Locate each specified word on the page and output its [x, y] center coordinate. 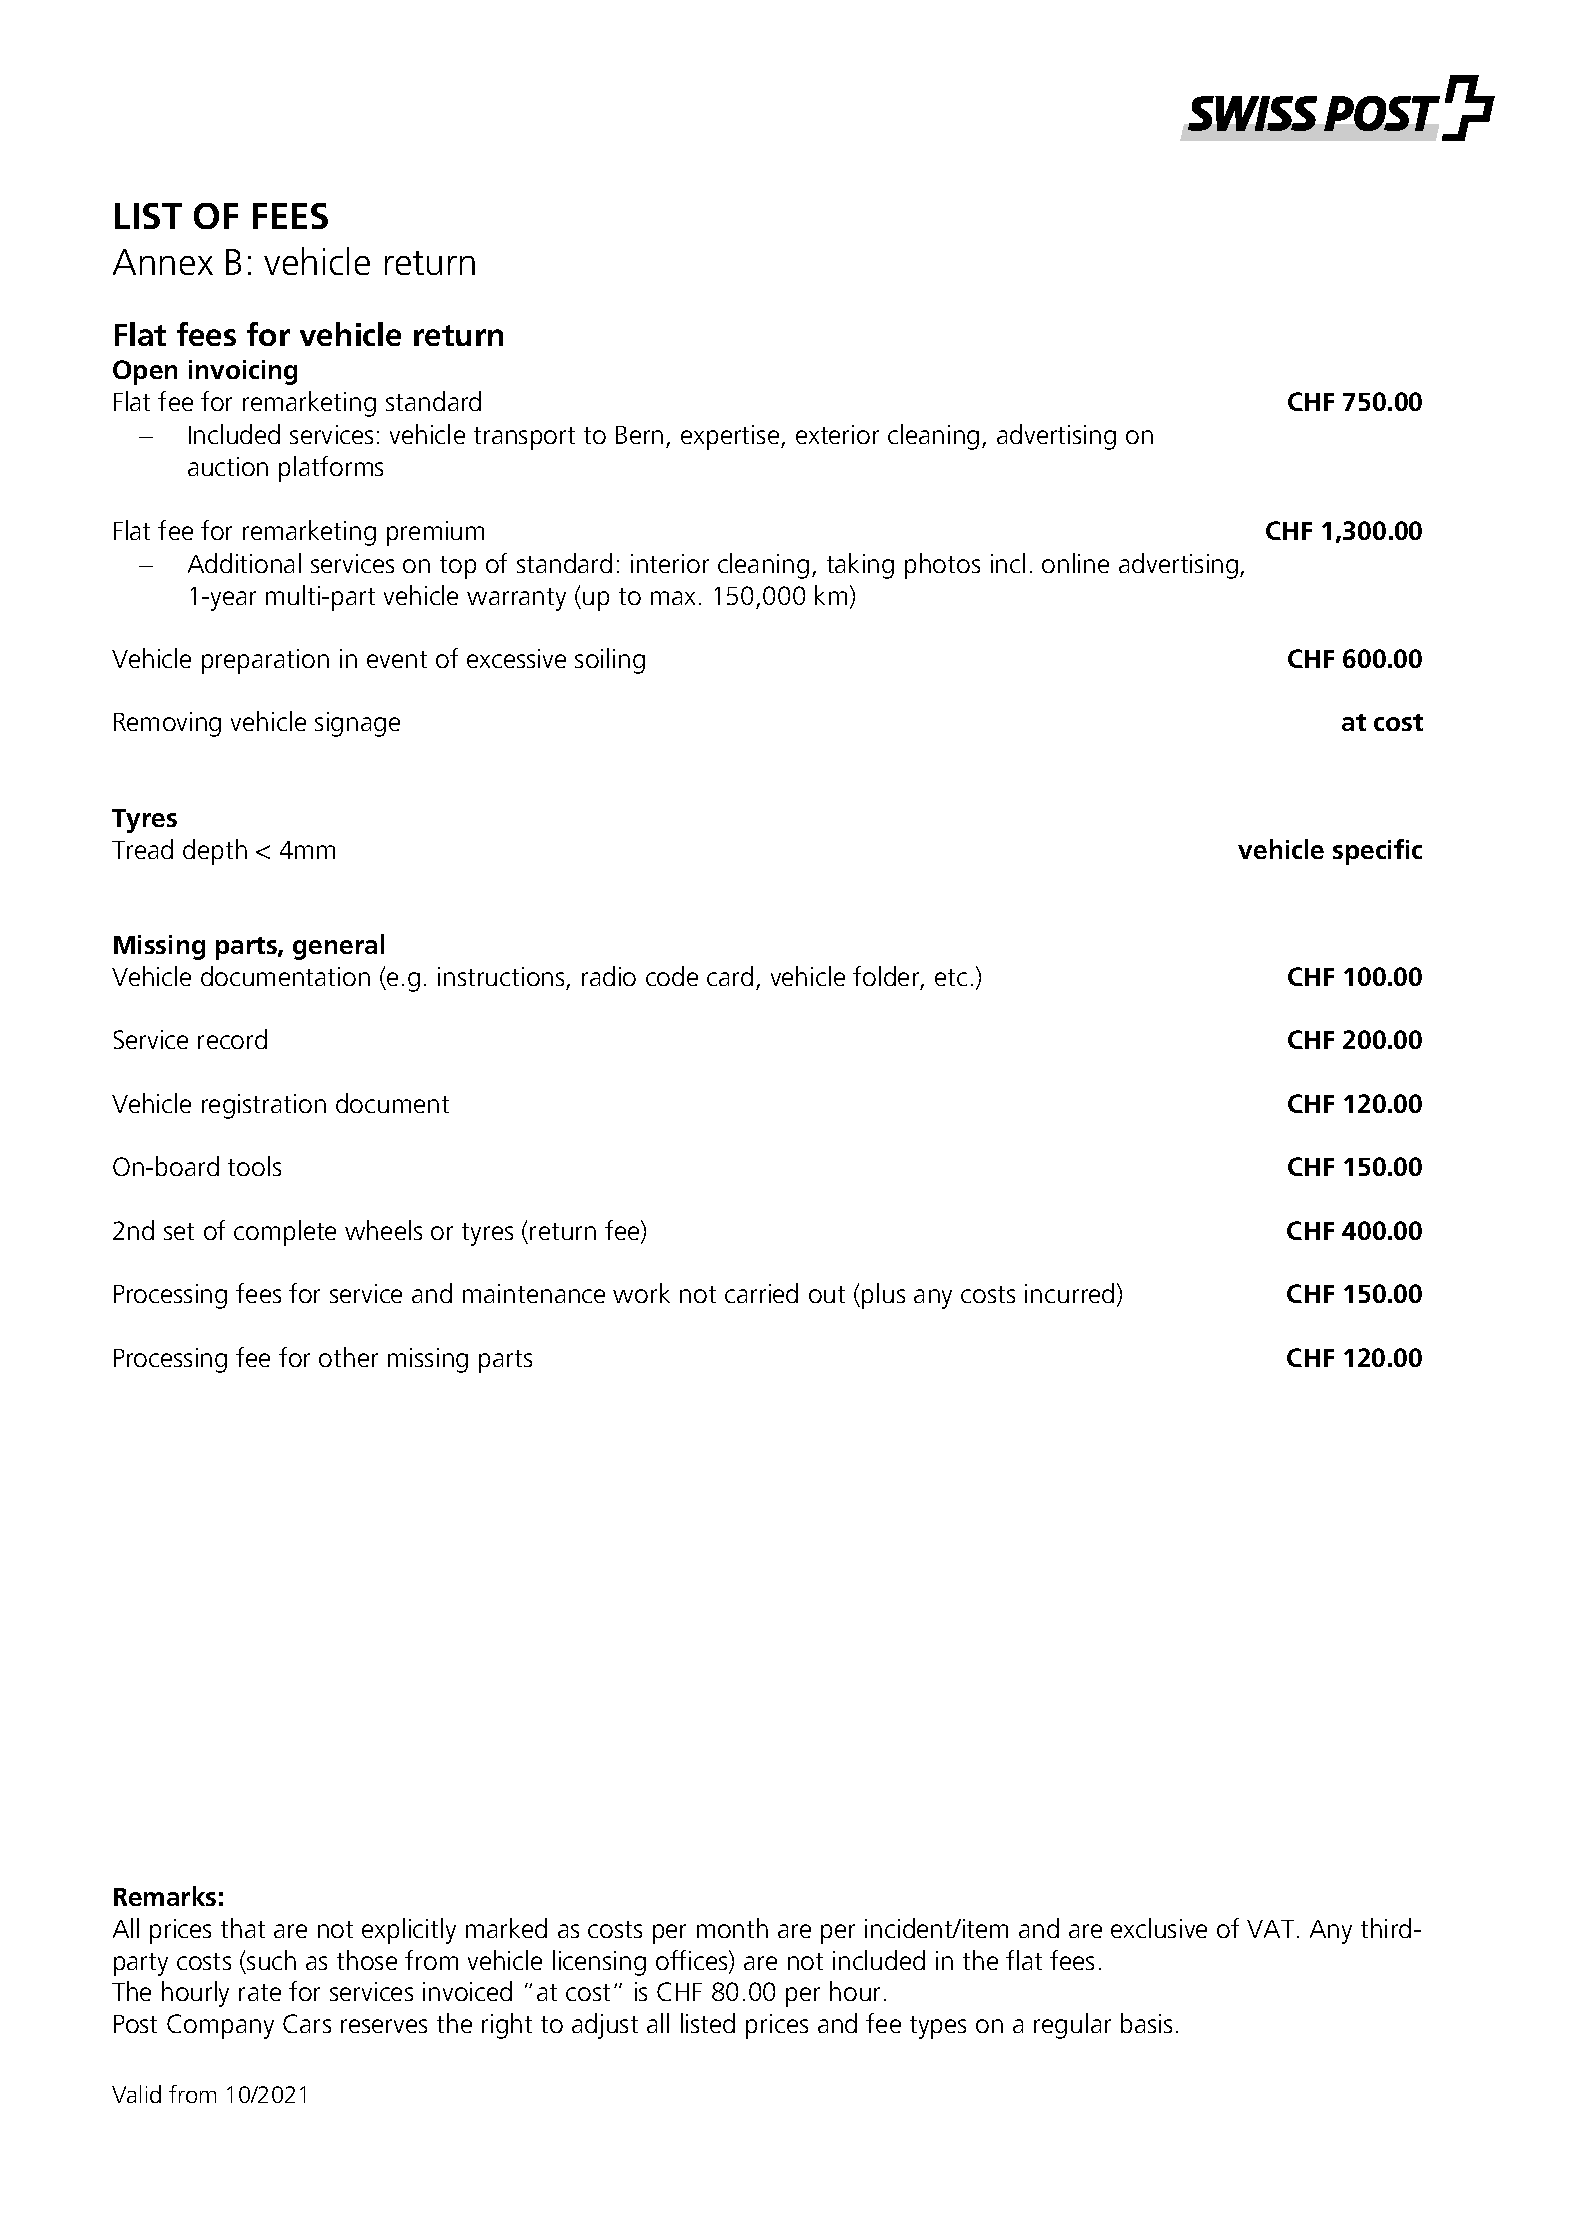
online [1075, 563]
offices [693, 1961]
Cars [307, 2023]
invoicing [243, 372]
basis [1146, 2023]
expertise [731, 437]
